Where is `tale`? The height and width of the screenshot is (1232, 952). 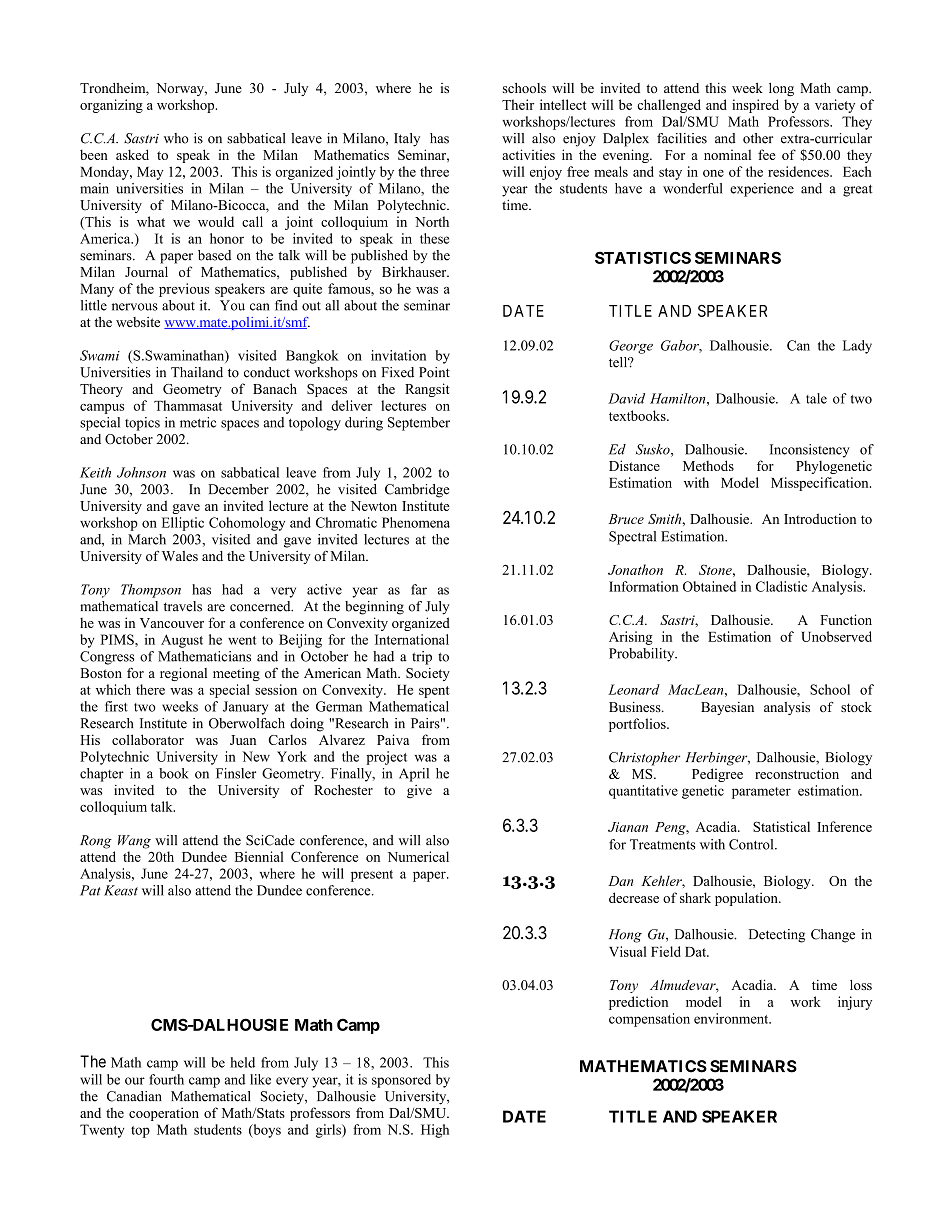
tale is located at coordinates (816, 398).
